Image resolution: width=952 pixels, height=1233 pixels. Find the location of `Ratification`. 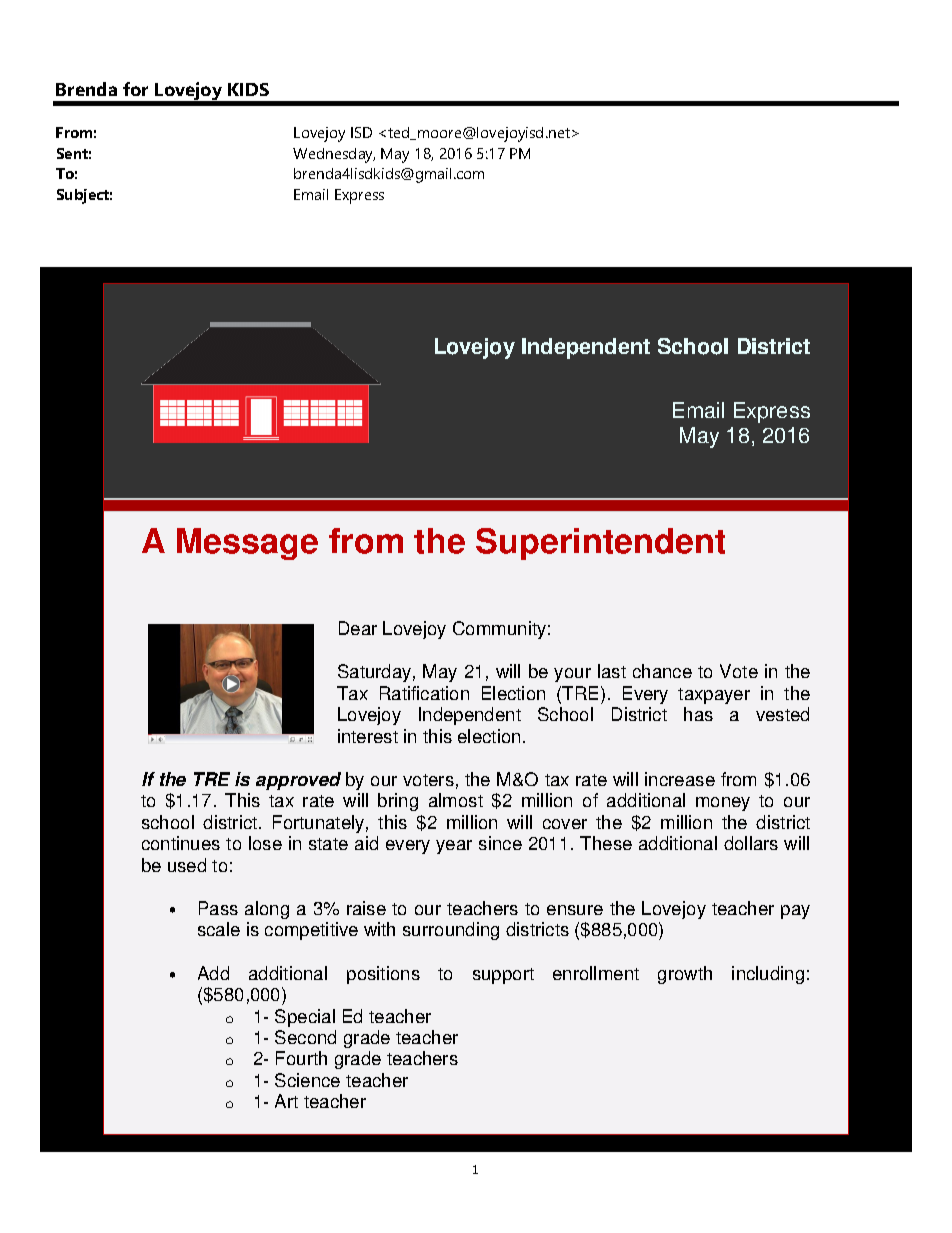

Ratification is located at coordinates (424, 693).
